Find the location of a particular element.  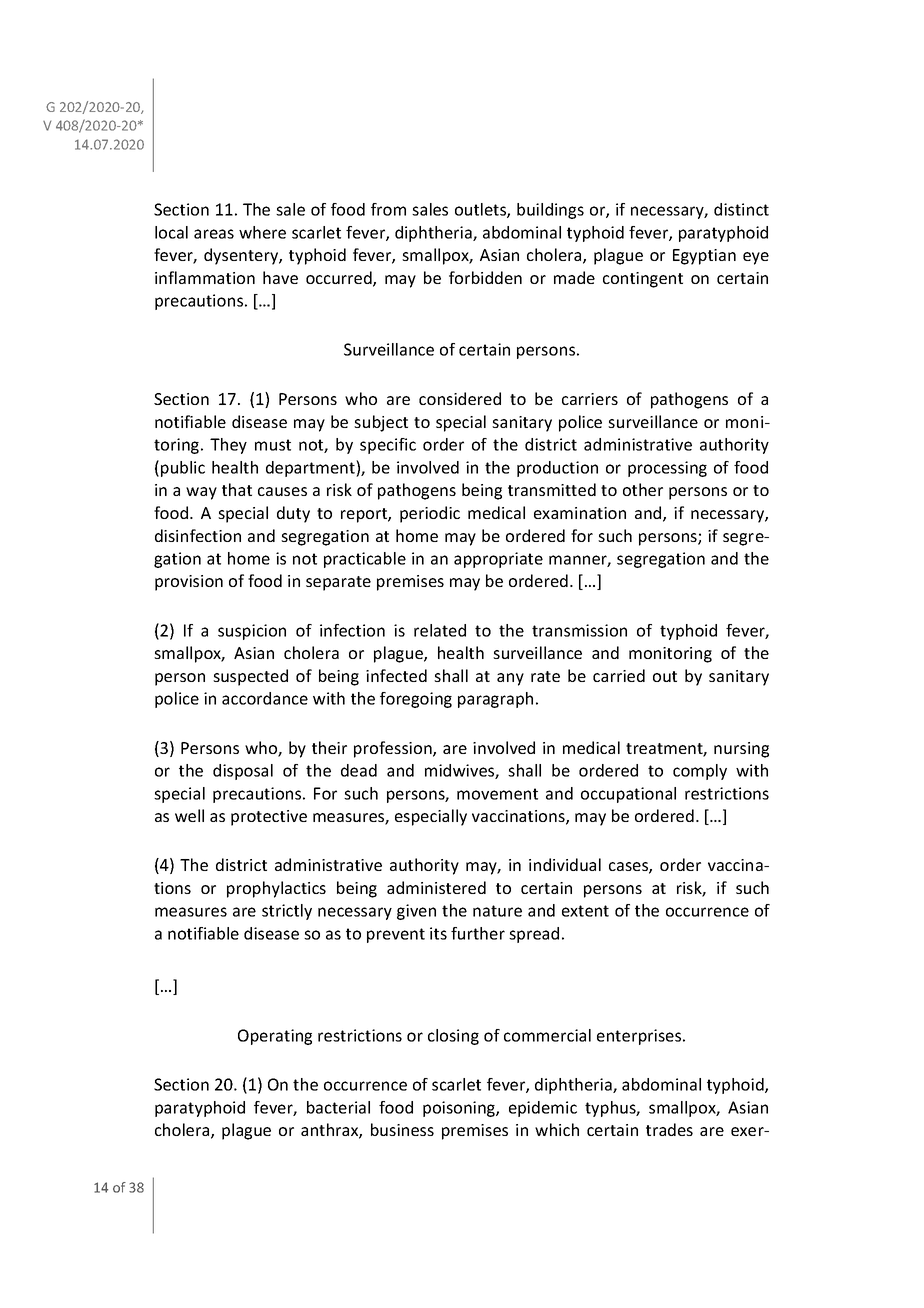

suspected is located at coordinates (250, 677).
